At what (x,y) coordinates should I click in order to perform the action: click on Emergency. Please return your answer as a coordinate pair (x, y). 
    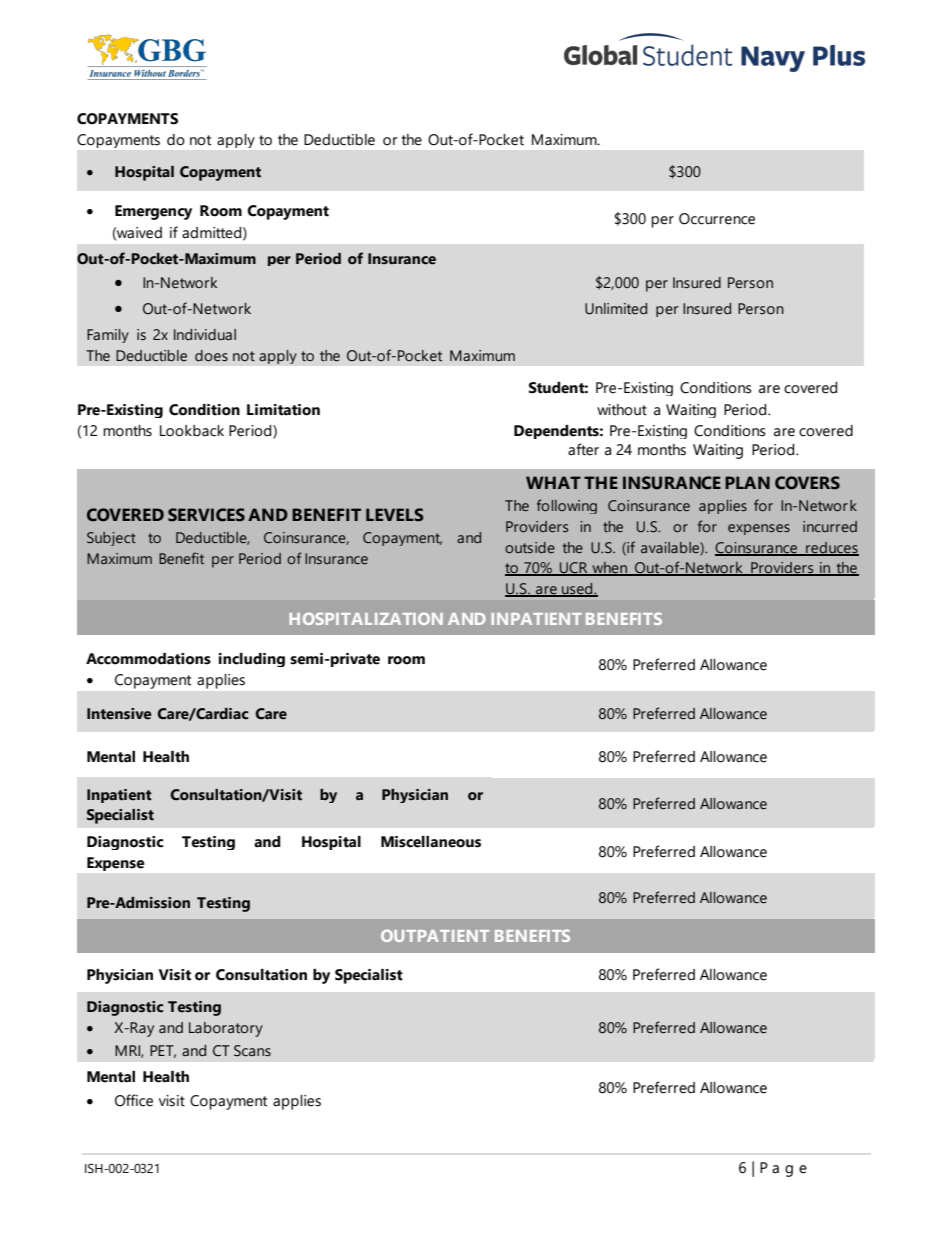
    Looking at the image, I should click on (153, 212).
